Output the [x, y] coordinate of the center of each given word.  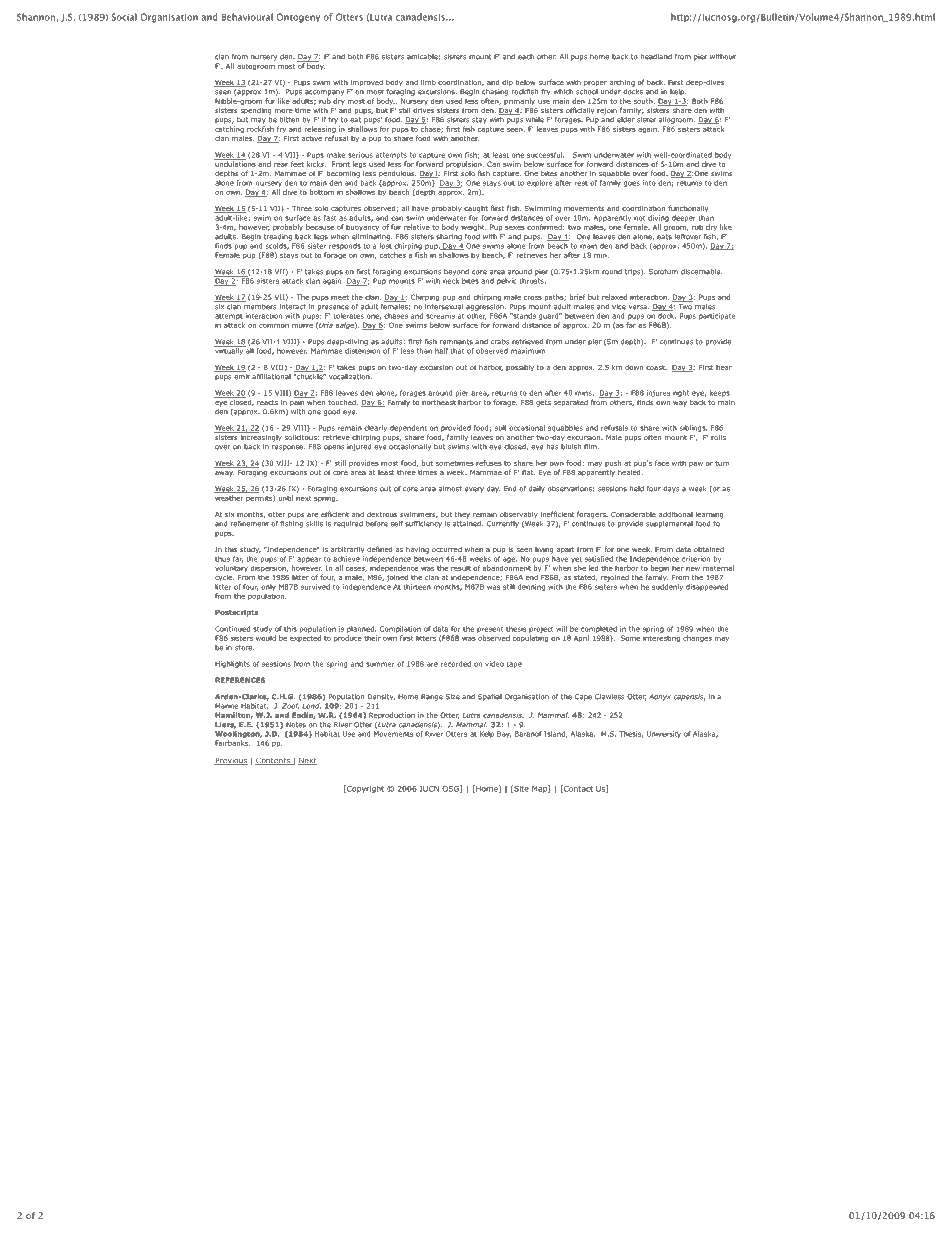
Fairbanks [232, 743]
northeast [439, 402]
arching [622, 83]
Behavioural [247, 17]
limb [428, 82]
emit [242, 377]
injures [658, 393]
